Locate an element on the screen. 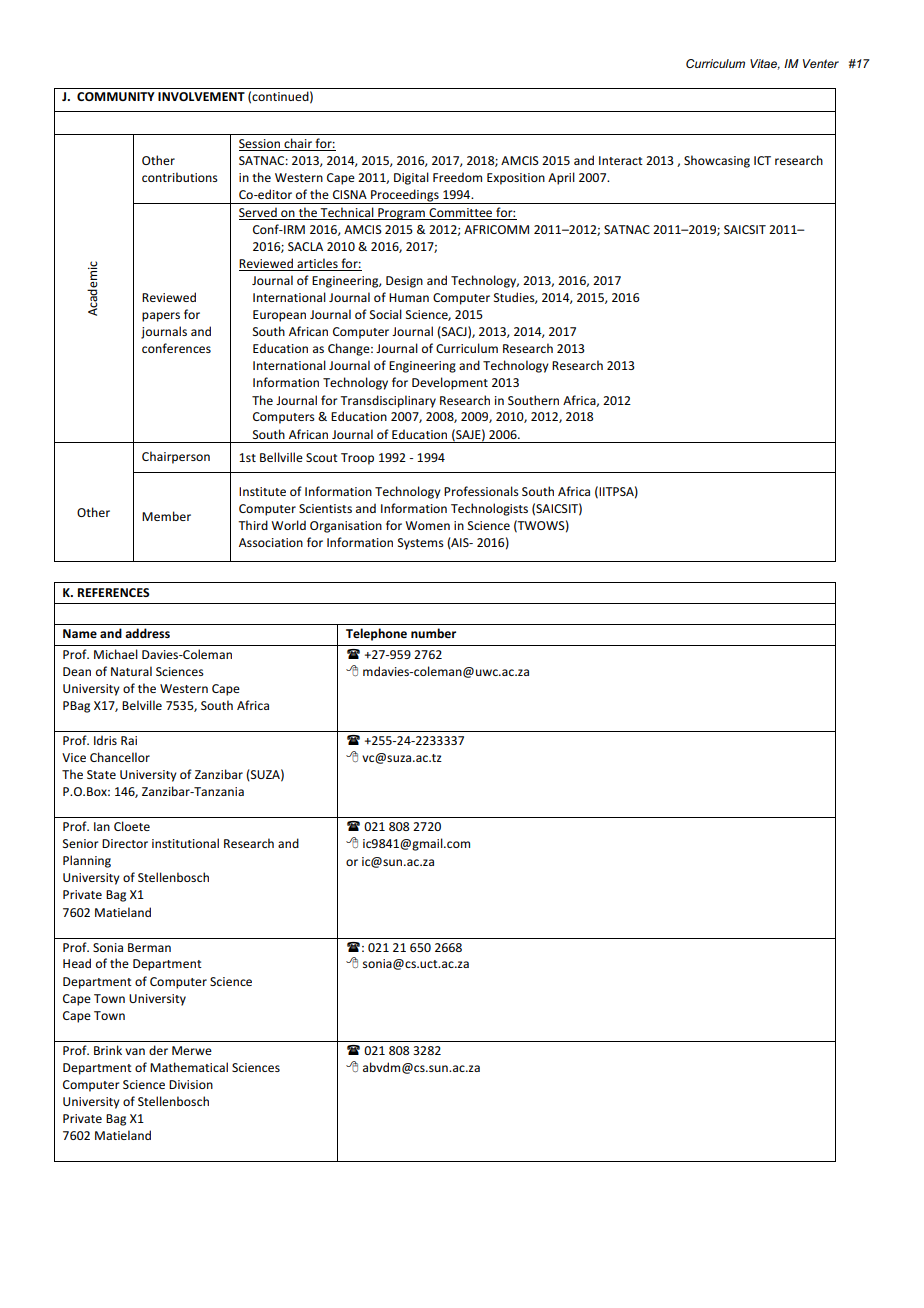  der is located at coordinates (158, 1050).
